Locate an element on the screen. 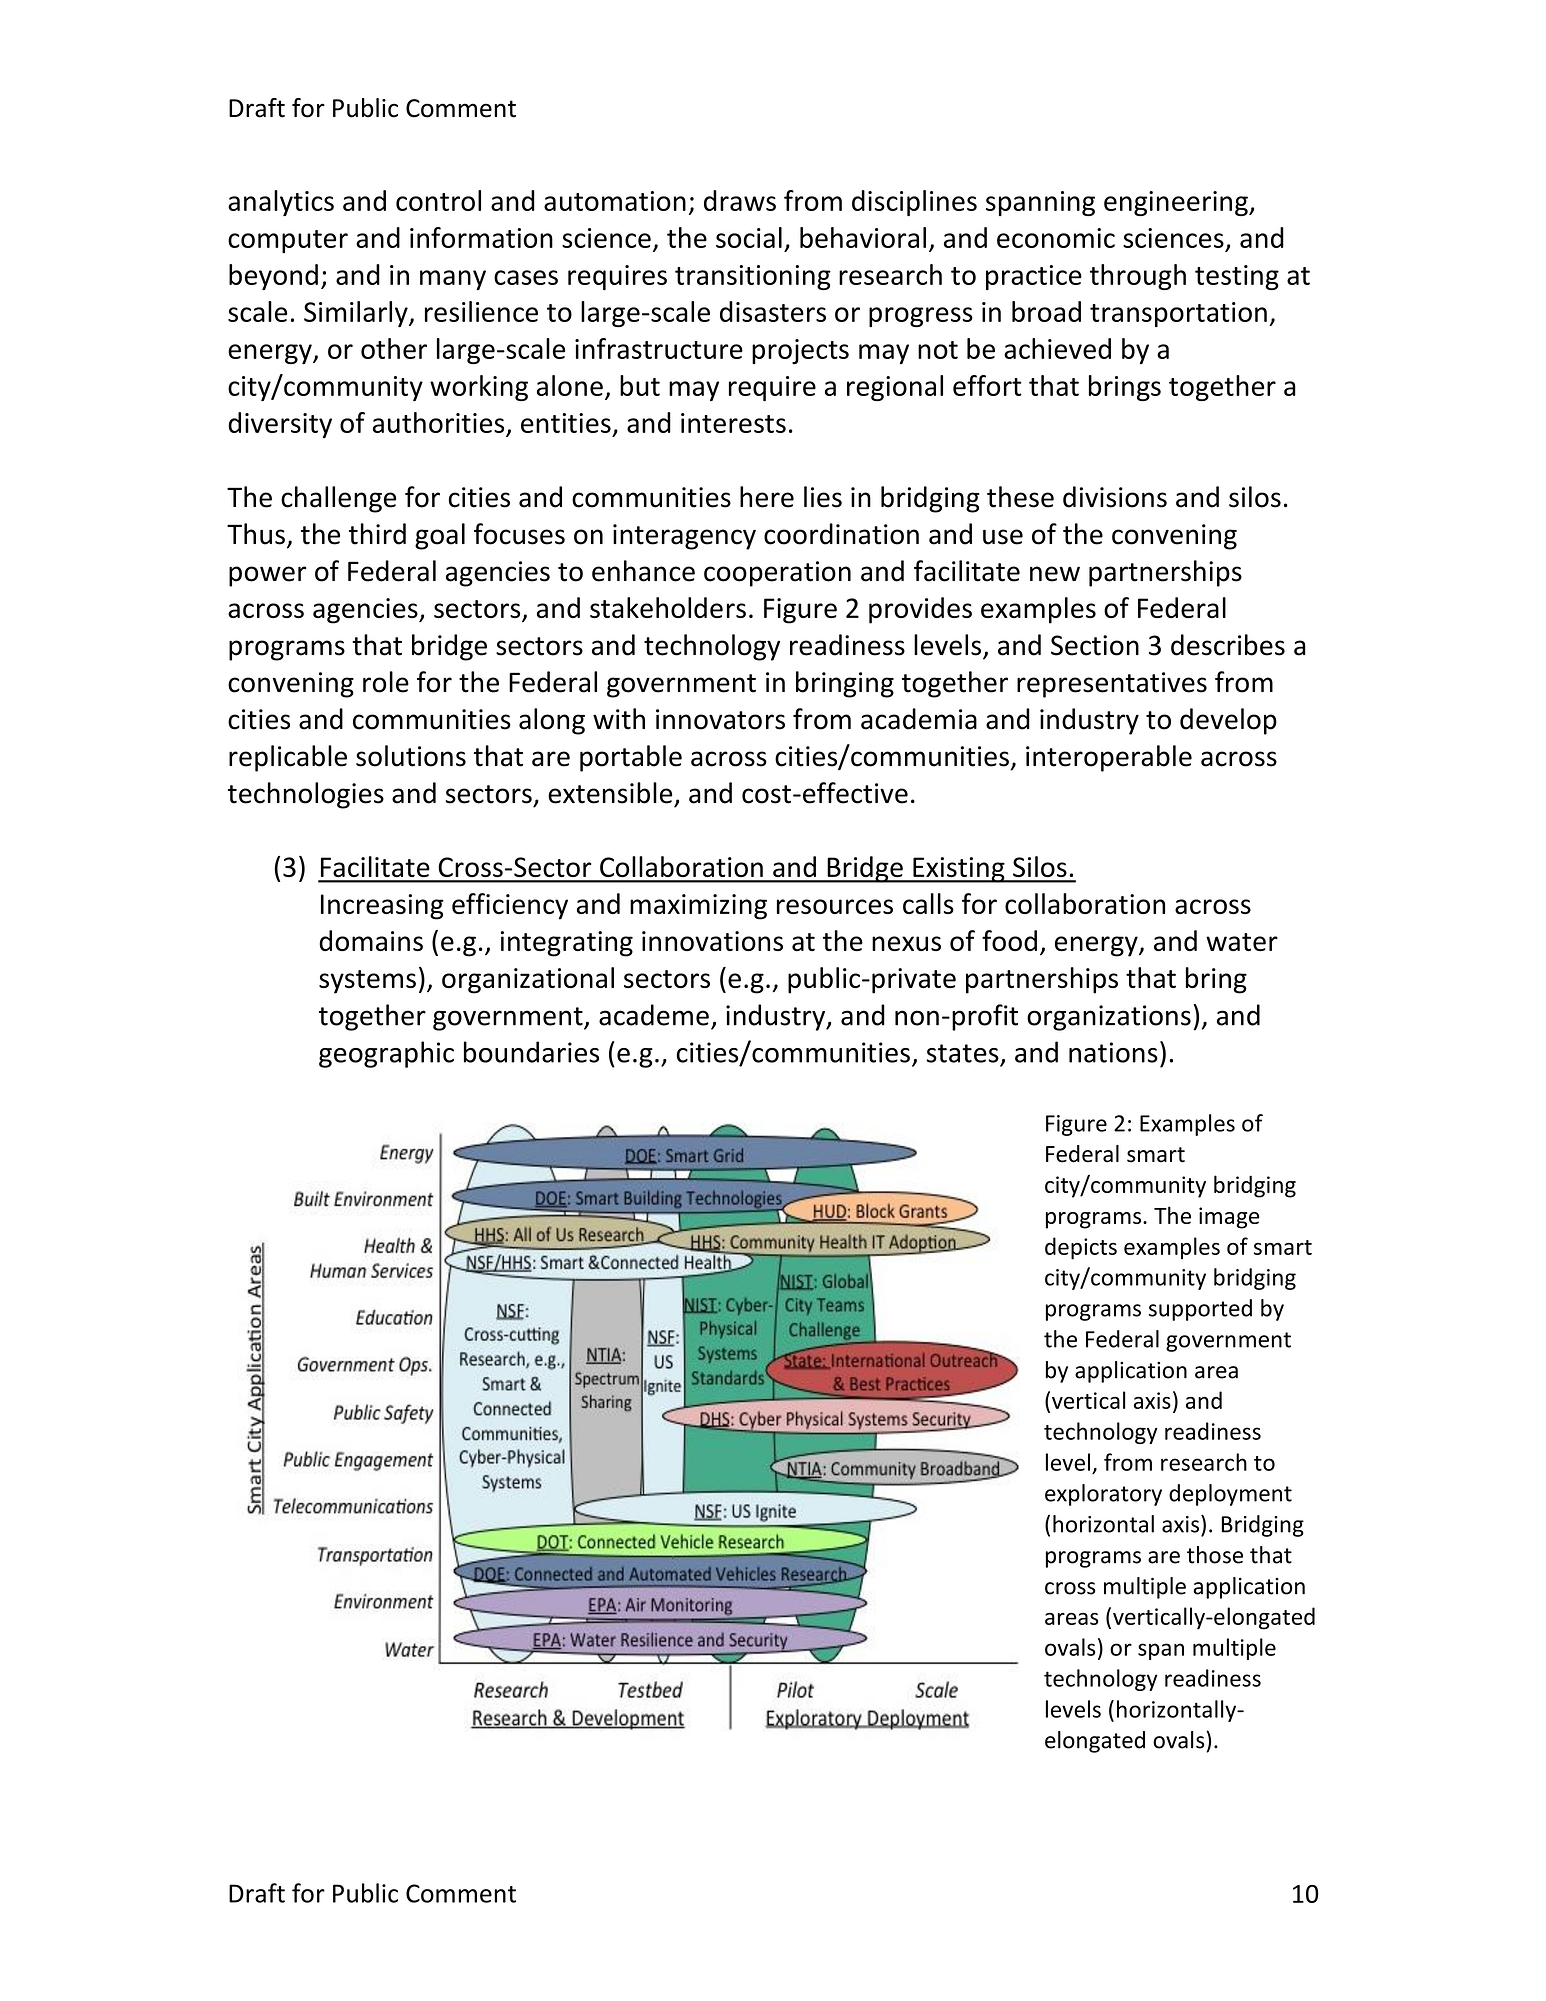 The image size is (1546, 2001). representatives is located at coordinates (1112, 685).
